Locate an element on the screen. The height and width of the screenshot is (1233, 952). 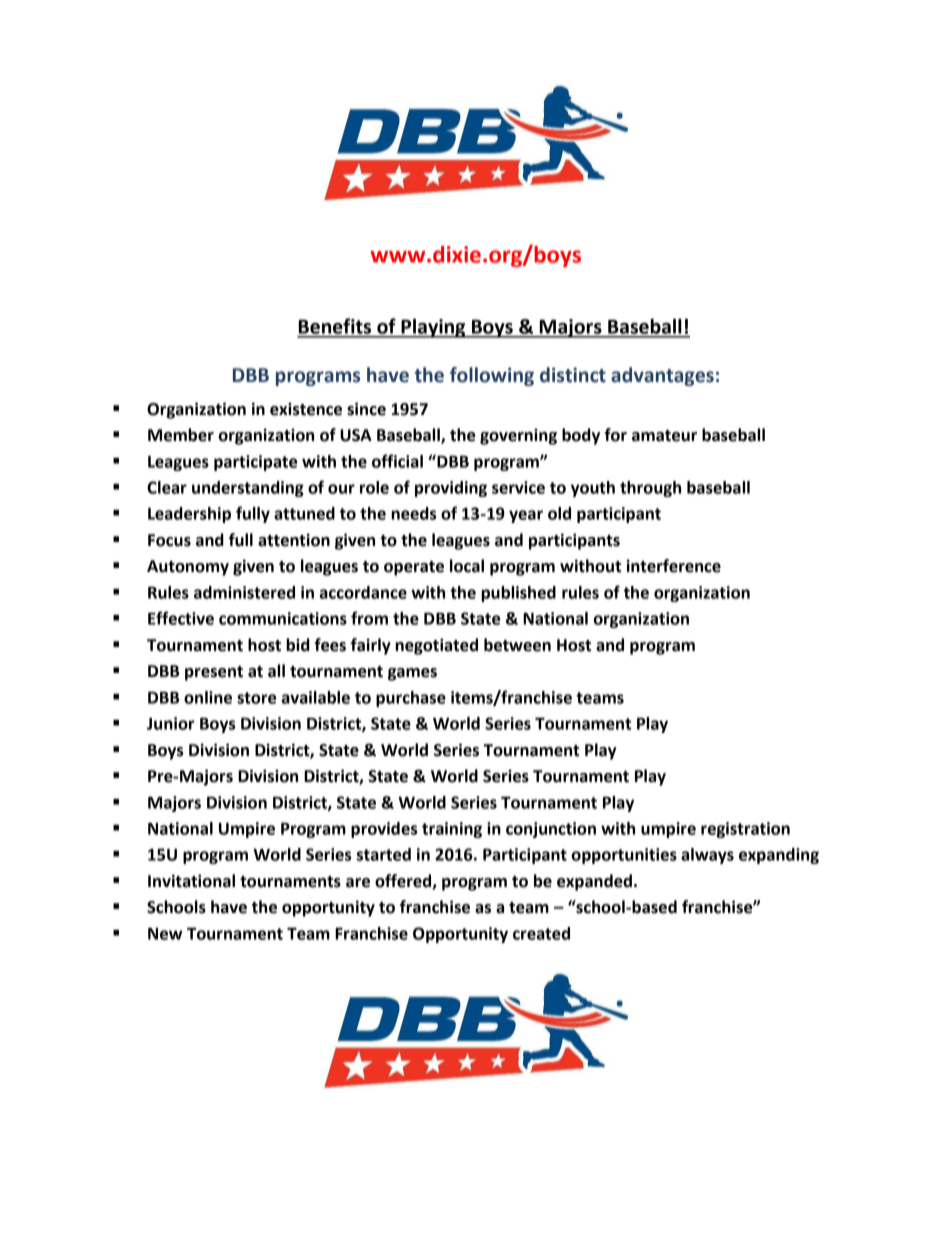
following is located at coordinates (492, 376).
